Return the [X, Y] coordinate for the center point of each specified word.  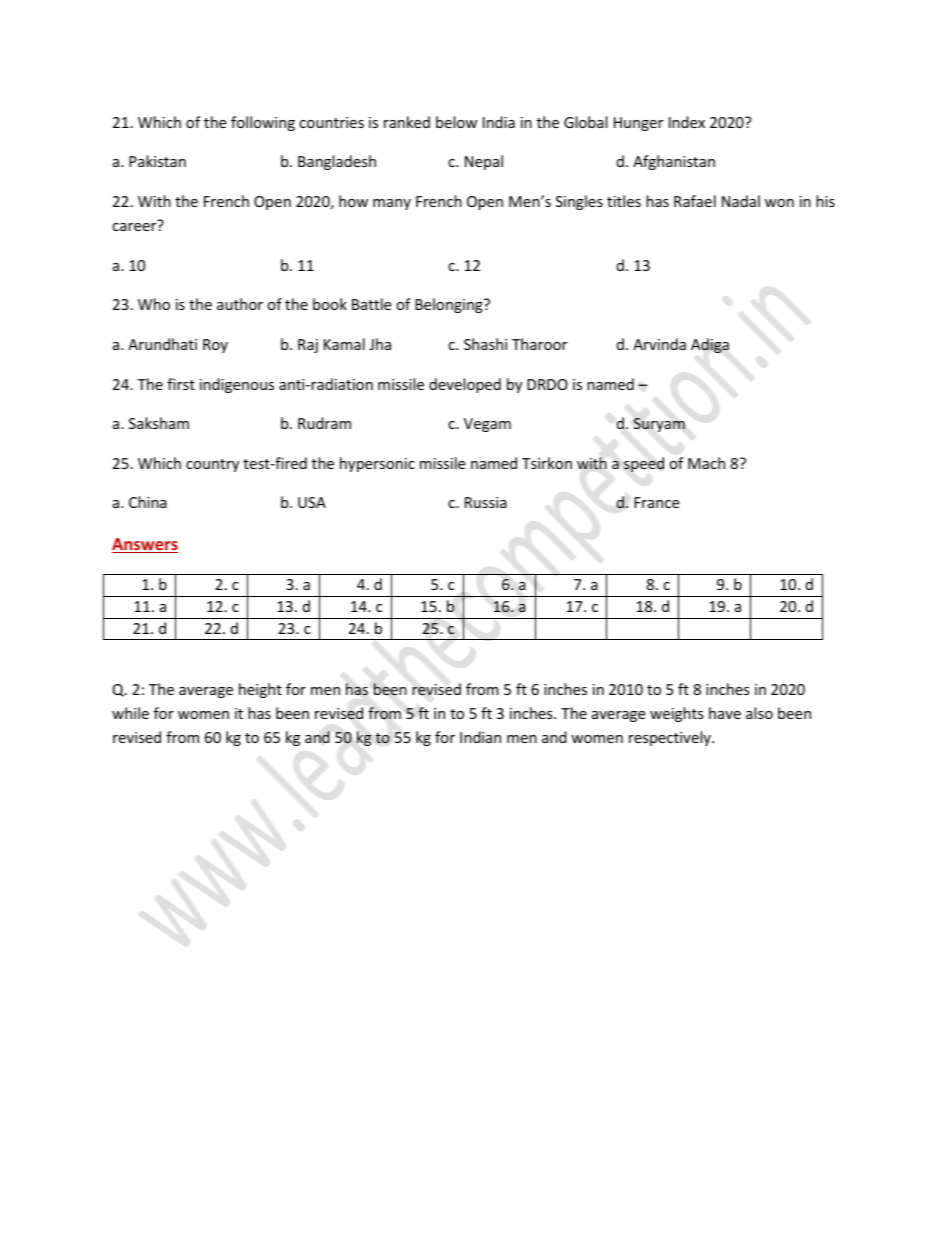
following [263, 123]
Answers [145, 545]
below [456, 122]
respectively [671, 738]
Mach [706, 463]
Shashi [485, 344]
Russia [486, 502]
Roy [215, 346]
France [656, 502]
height [260, 690]
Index [687, 122]
